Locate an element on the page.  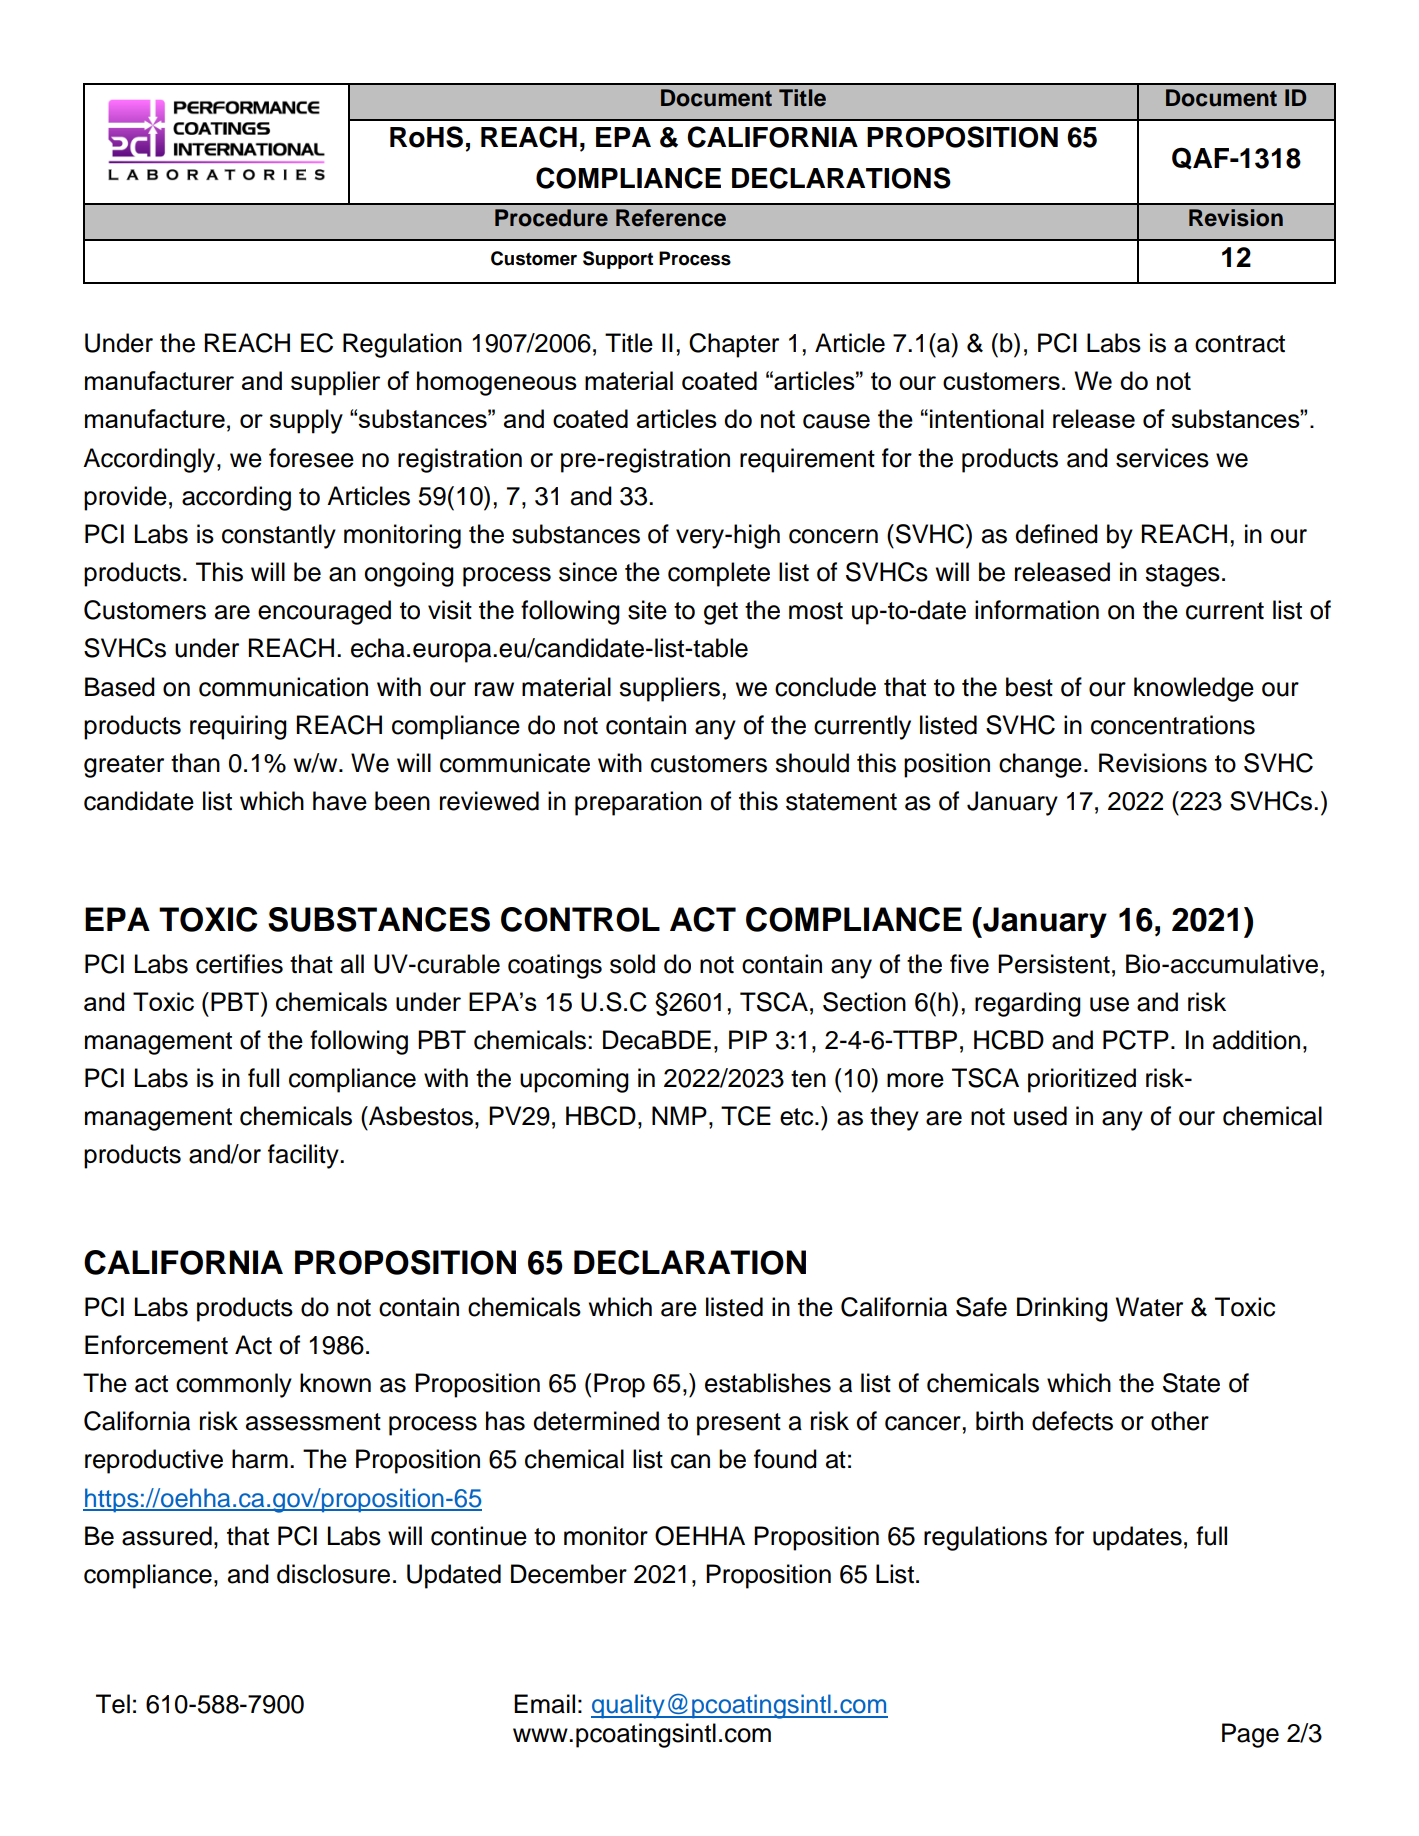
supply is located at coordinates (306, 421).
